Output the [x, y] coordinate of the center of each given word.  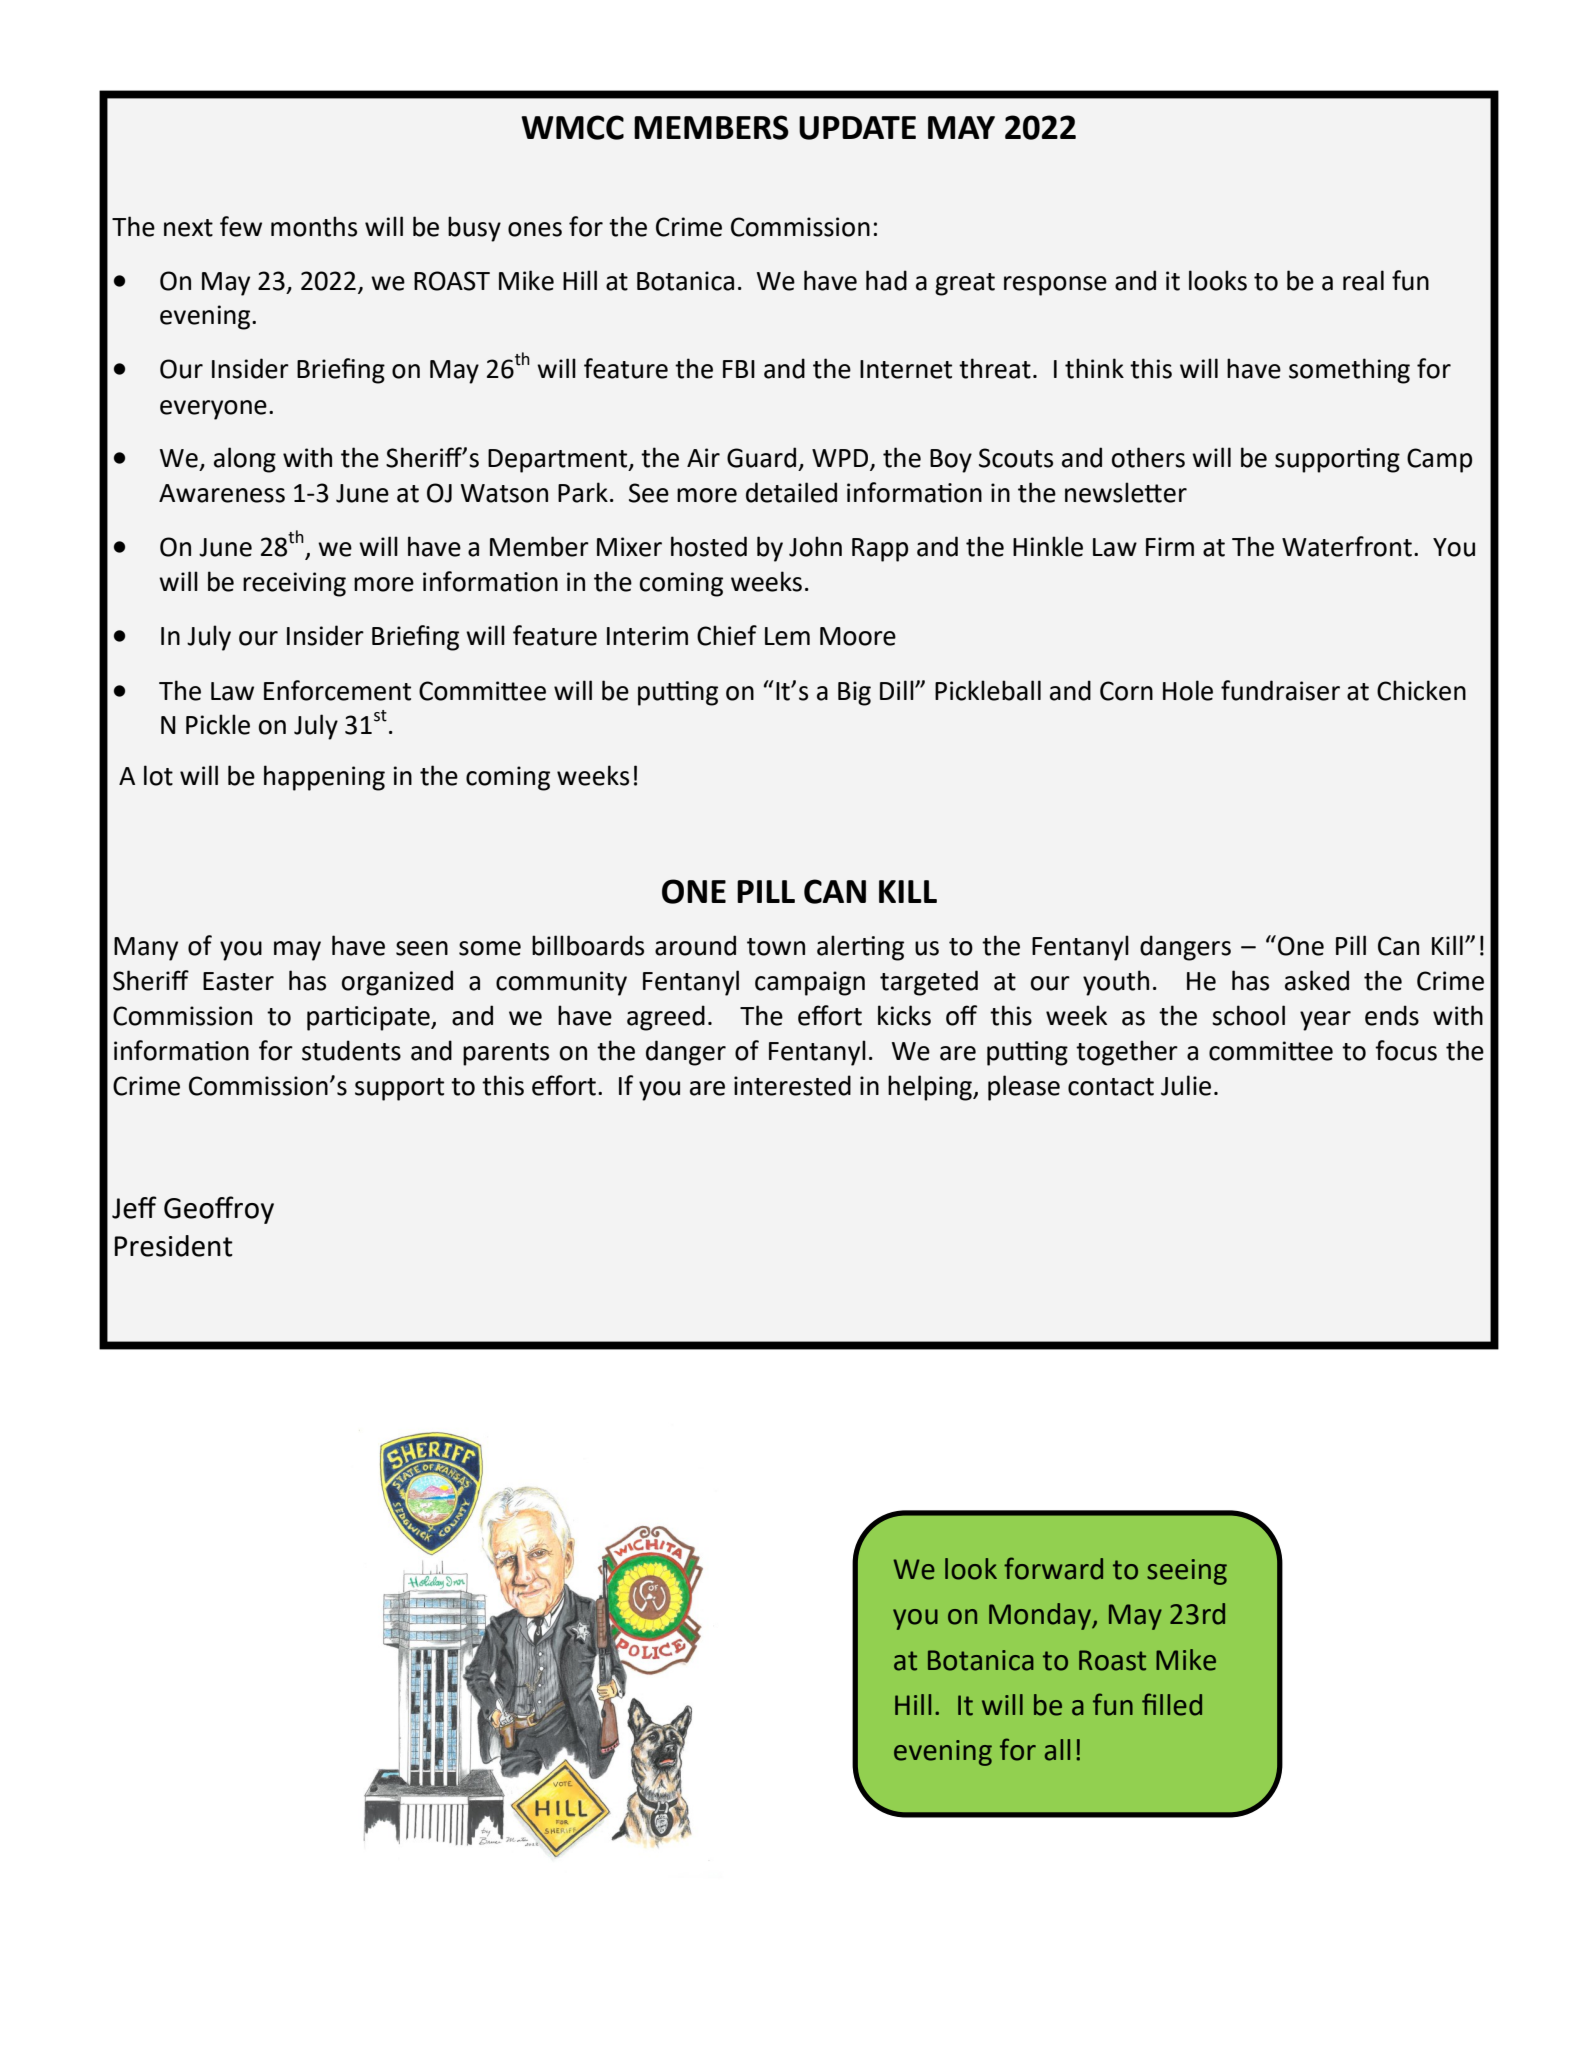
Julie [1186, 1085]
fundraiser [1280, 690]
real [1363, 280]
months [314, 226]
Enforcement [337, 690]
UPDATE [857, 128]
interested [792, 1085]
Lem [787, 636]
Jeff [134, 1207]
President [174, 1246]
